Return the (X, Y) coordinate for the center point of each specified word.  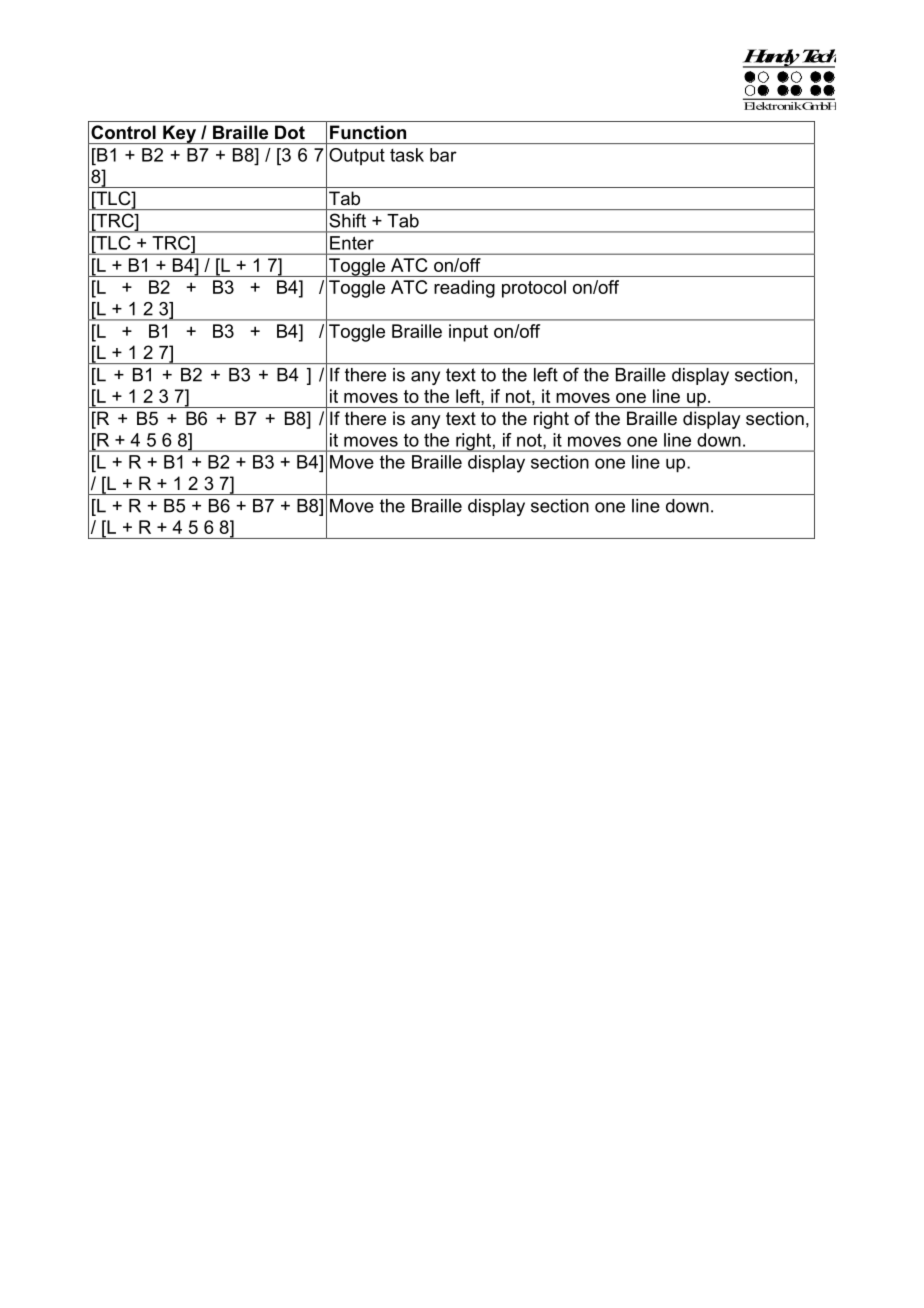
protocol (534, 289)
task (407, 155)
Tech (819, 56)
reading (464, 289)
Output (357, 156)
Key (180, 134)
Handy (772, 58)
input (468, 333)
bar (443, 155)
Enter (352, 243)
